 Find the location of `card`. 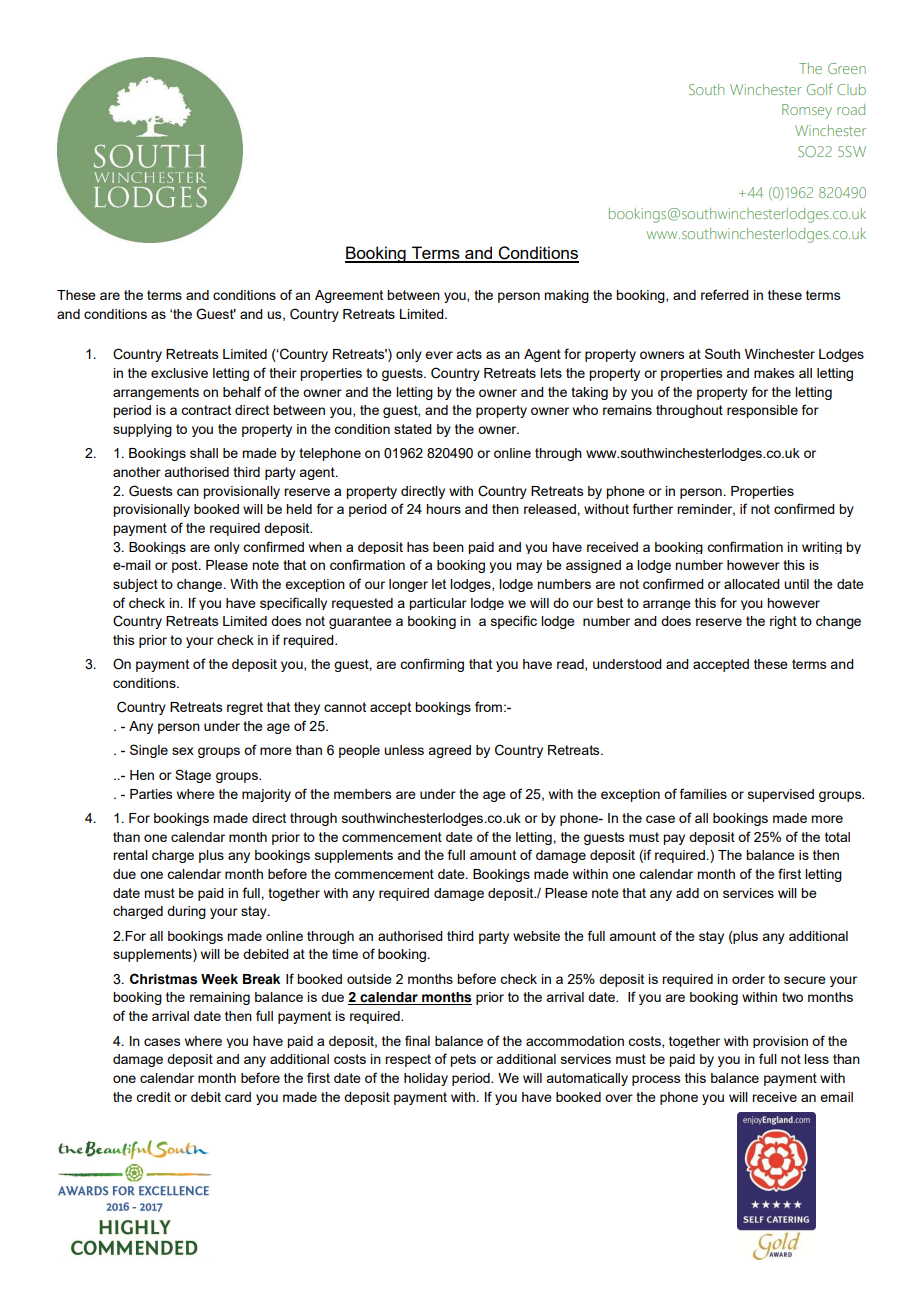

card is located at coordinates (238, 1097).
